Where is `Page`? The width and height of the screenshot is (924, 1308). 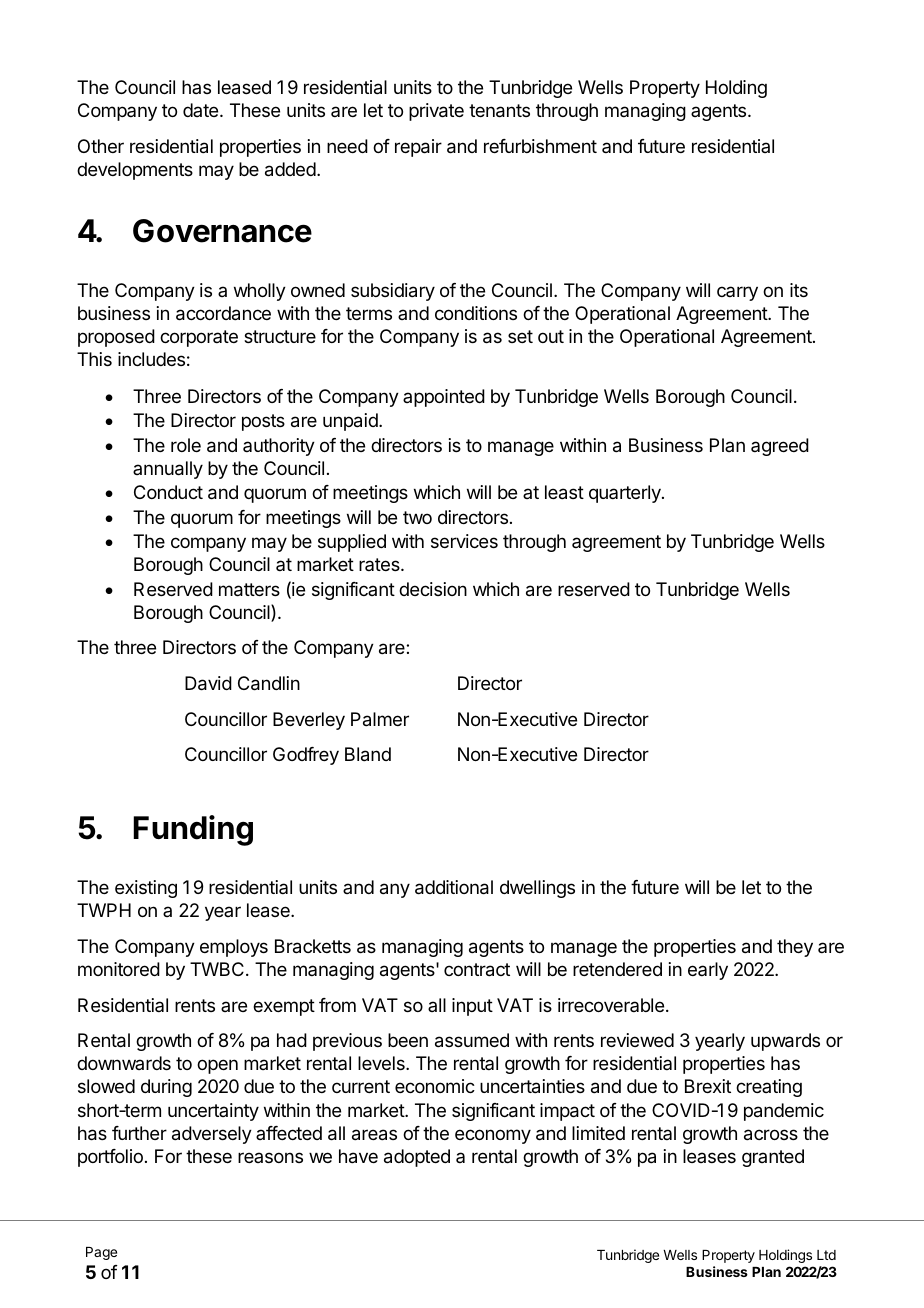 Page is located at coordinates (101, 1253).
